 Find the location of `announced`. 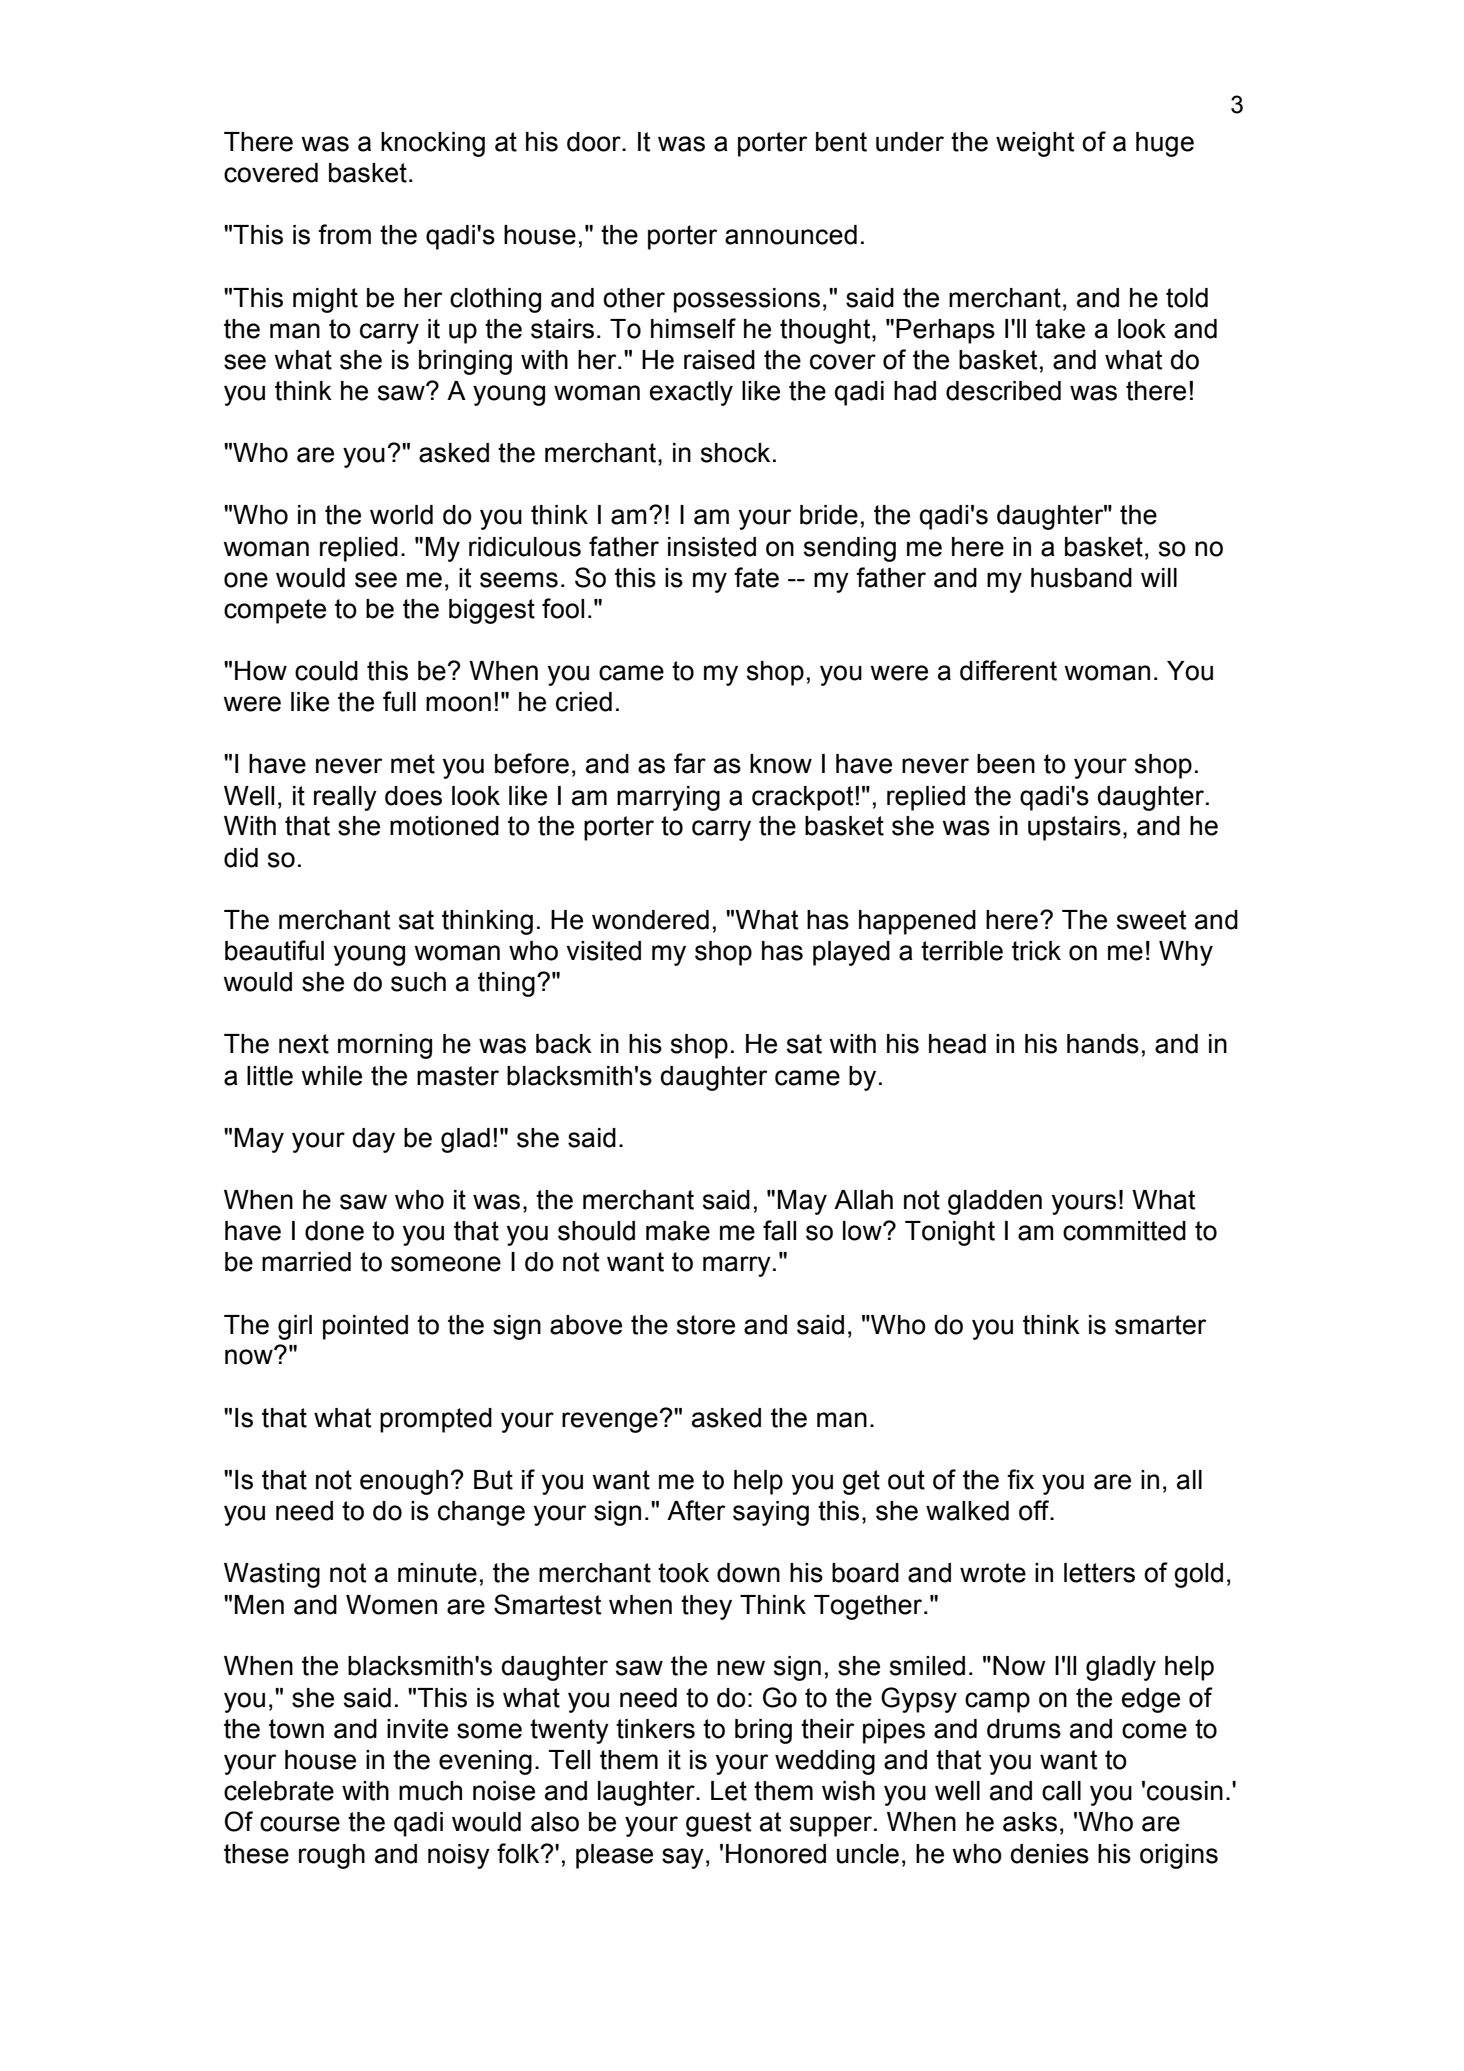

announced is located at coordinates (791, 235).
